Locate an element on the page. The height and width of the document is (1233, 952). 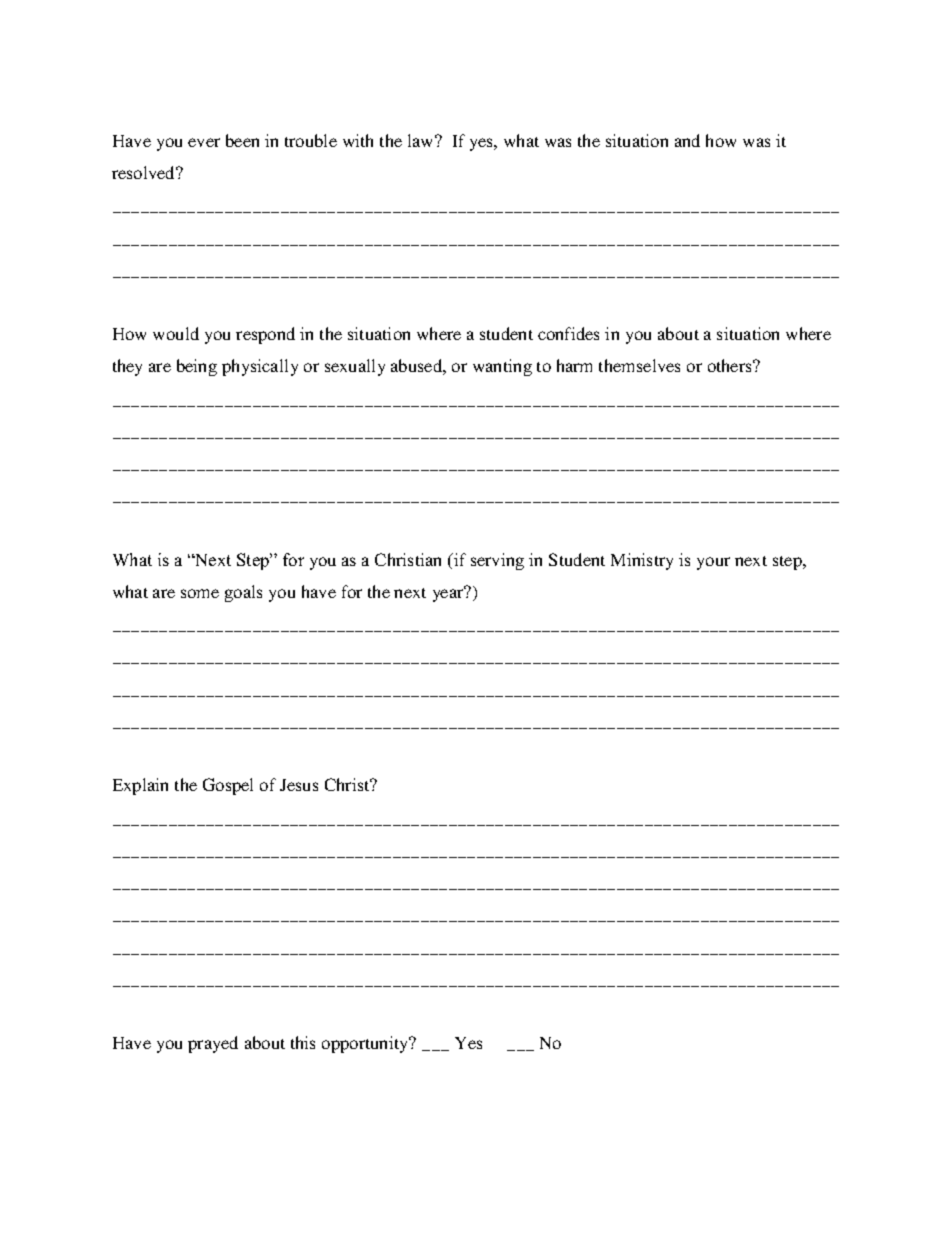
ever is located at coordinates (204, 142).
